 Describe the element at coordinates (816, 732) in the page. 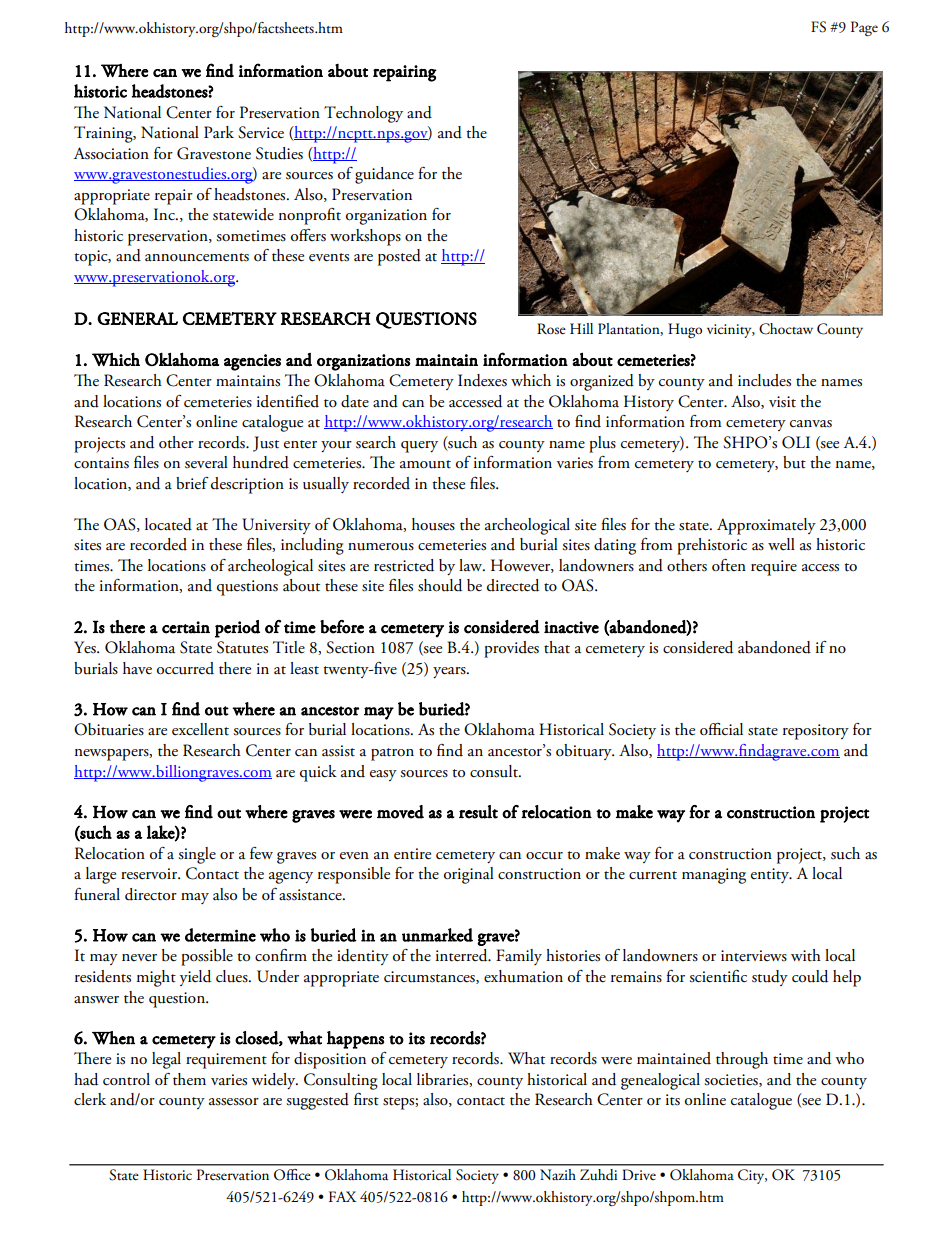

I see `repository` at that location.
